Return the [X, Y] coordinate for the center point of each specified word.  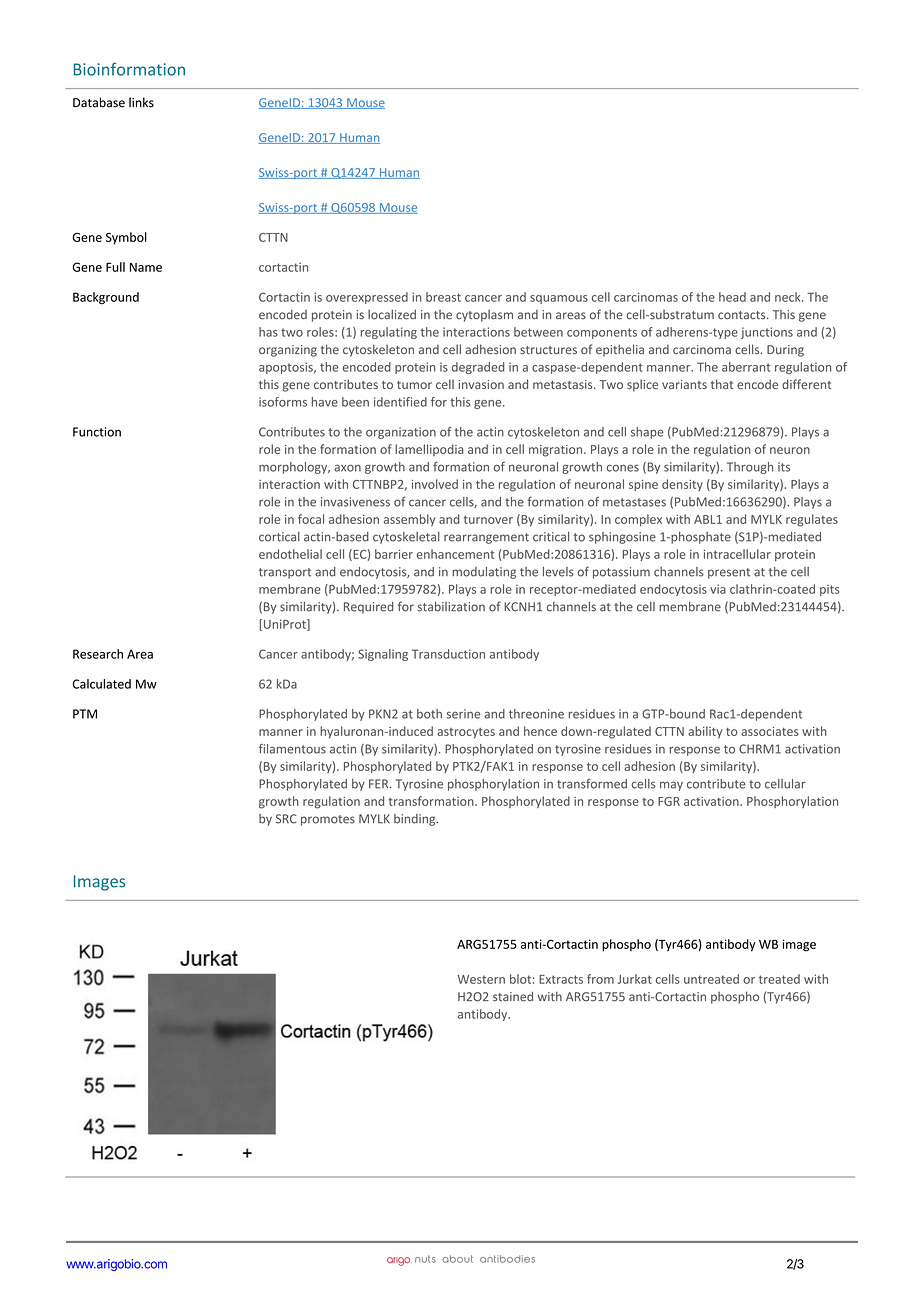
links [141, 102]
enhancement [455, 554]
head [732, 297]
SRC [286, 819]
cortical [279, 537]
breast [443, 297]
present [729, 573]
